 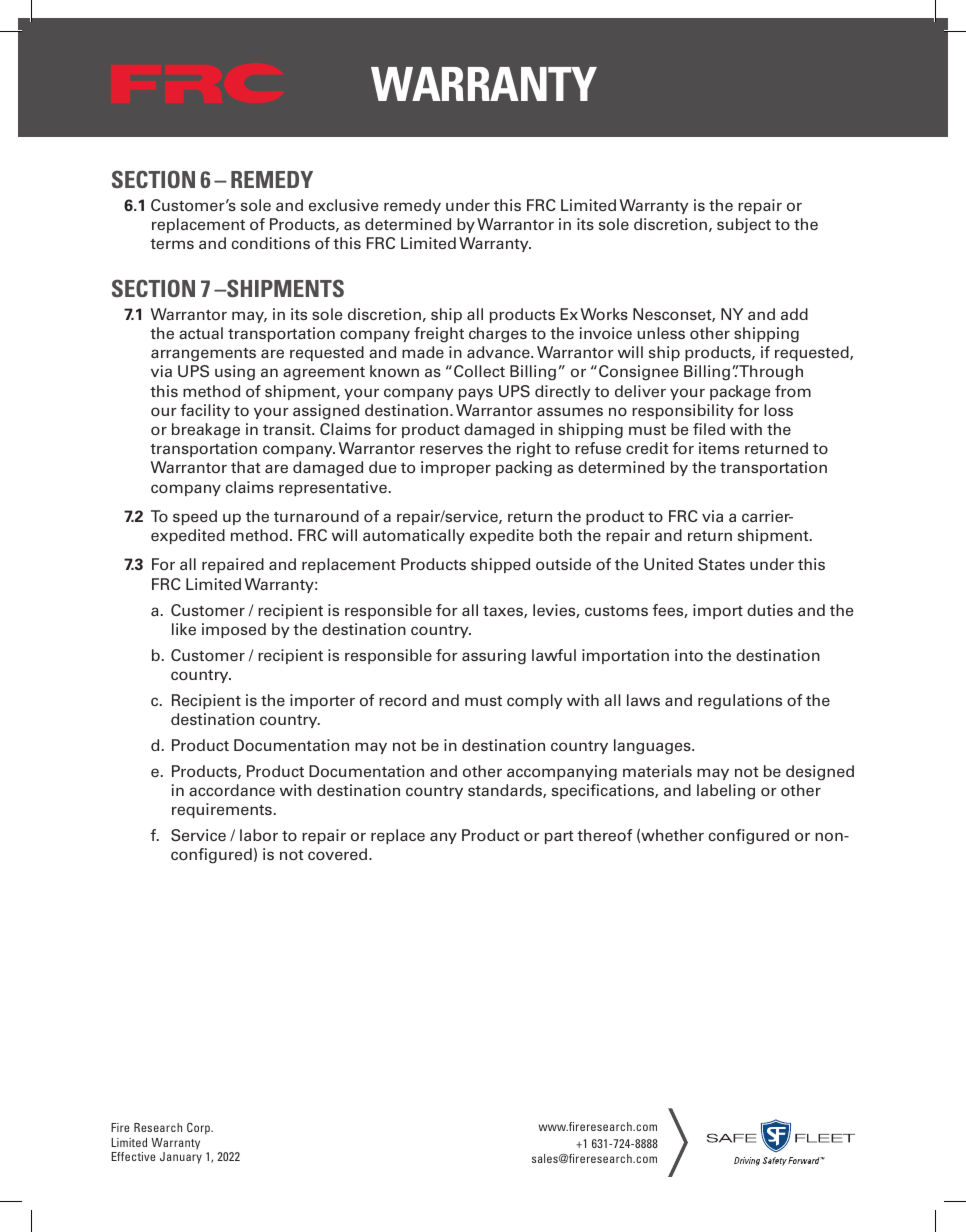 What do you see at coordinates (744, 225) in the screenshot?
I see `subject` at bounding box center [744, 225].
